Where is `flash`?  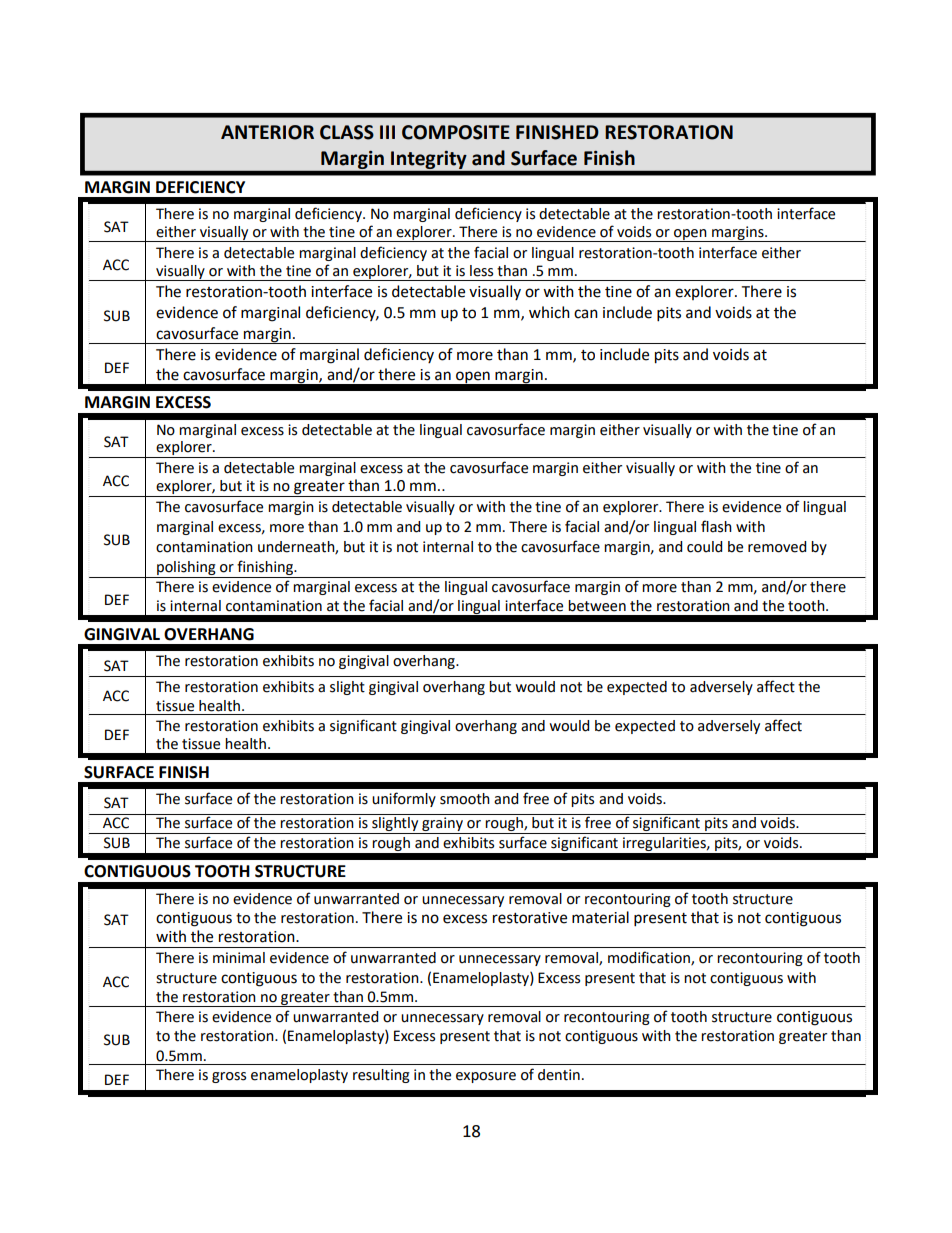
flash is located at coordinates (716, 526).
